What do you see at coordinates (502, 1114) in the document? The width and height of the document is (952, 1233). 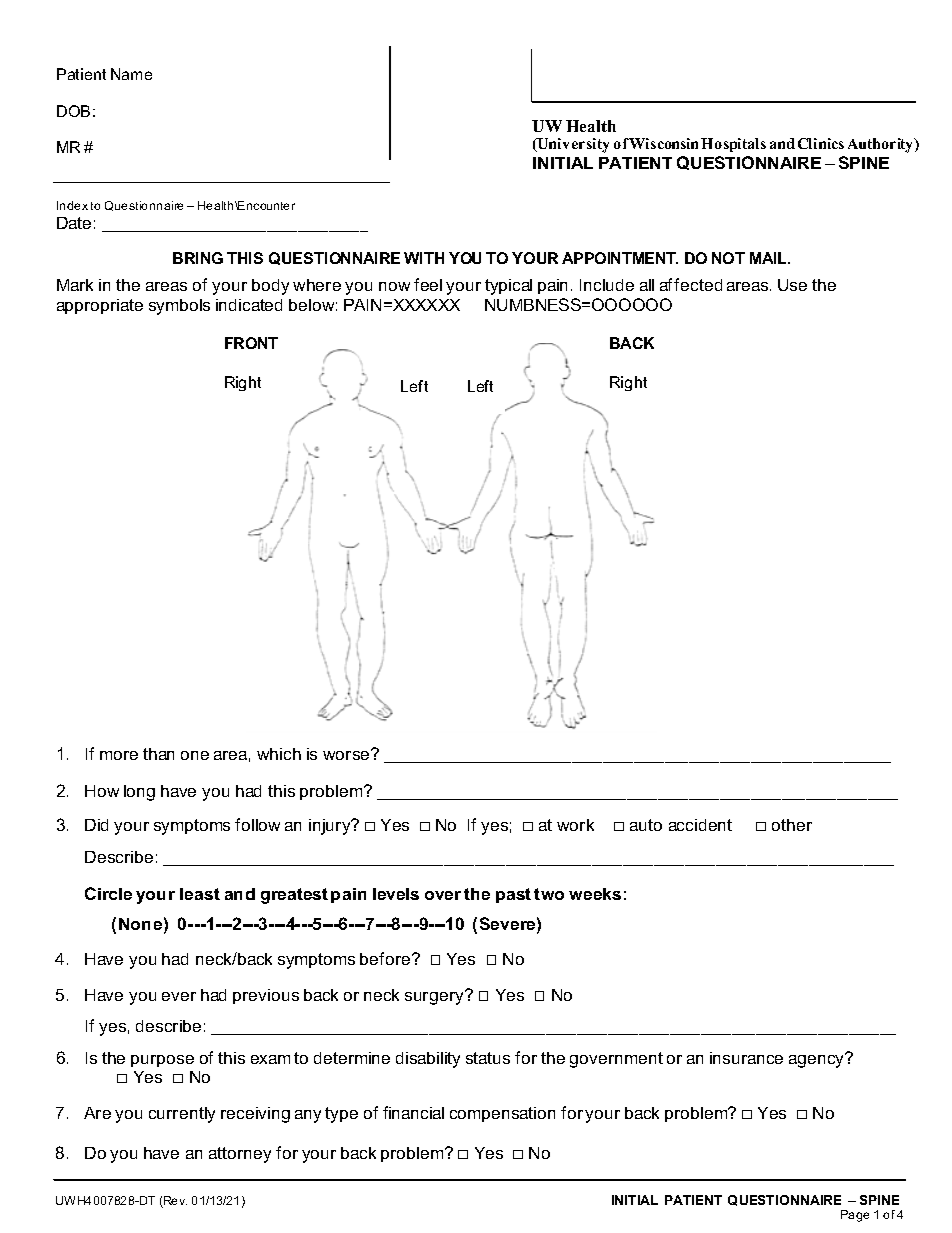 I see `compensation` at bounding box center [502, 1114].
